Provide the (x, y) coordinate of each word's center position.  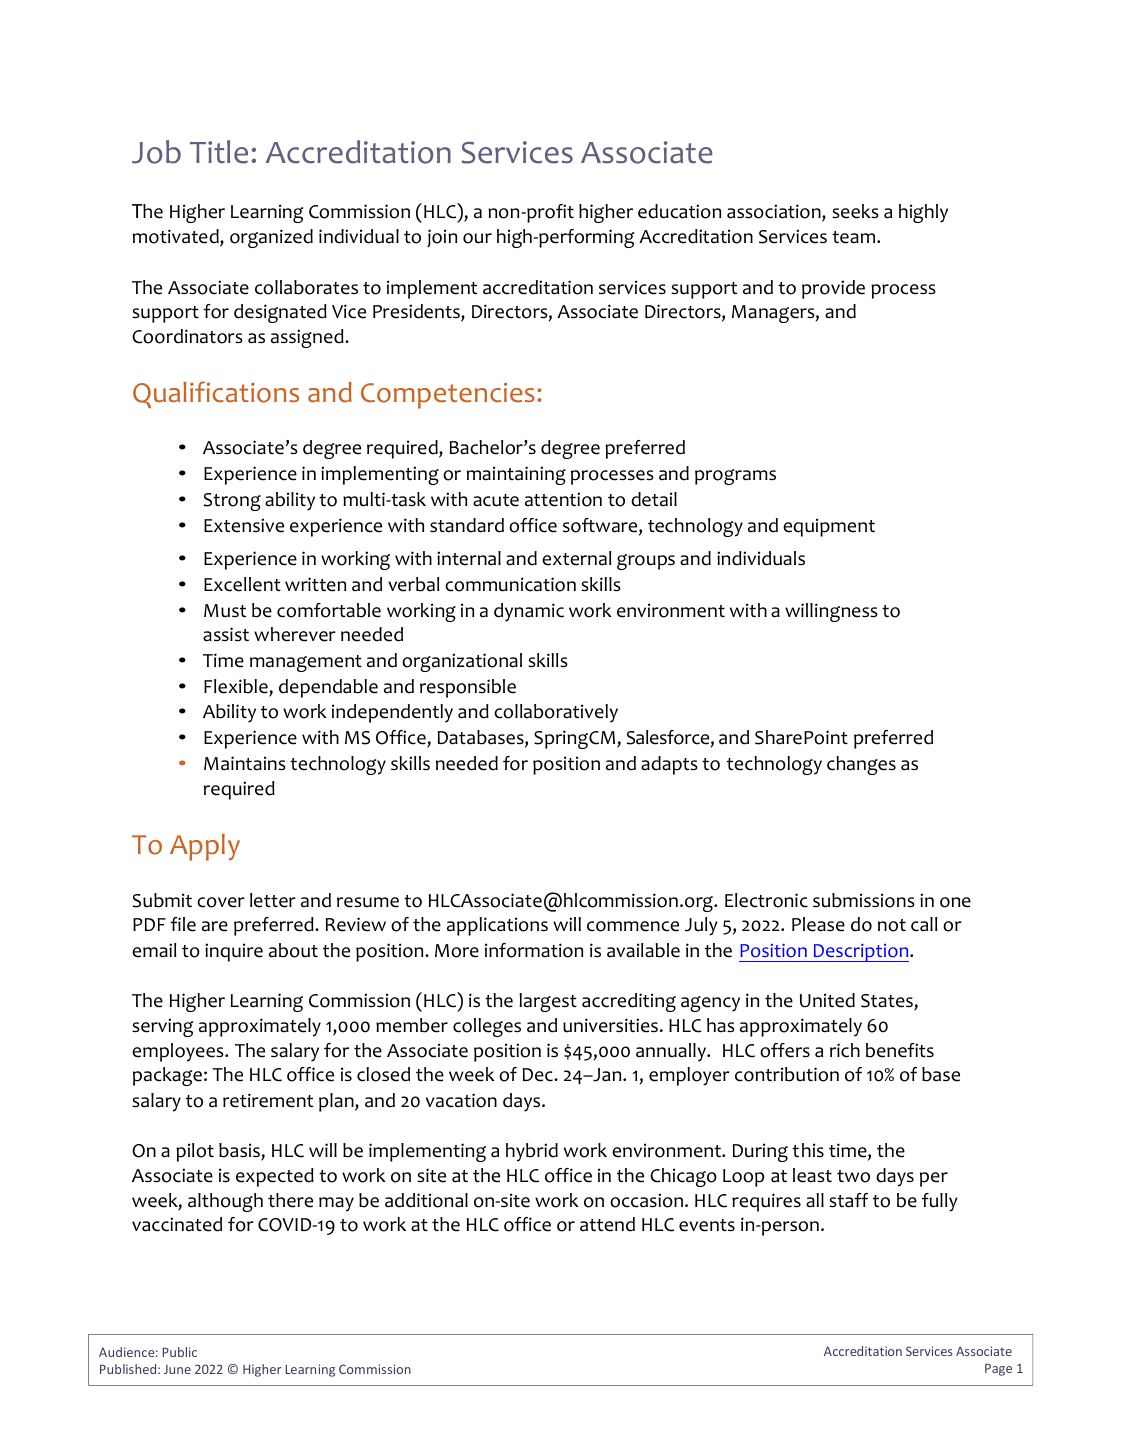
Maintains (245, 763)
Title (219, 152)
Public (179, 1352)
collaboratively (556, 713)
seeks (855, 211)
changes (861, 765)
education (679, 211)
